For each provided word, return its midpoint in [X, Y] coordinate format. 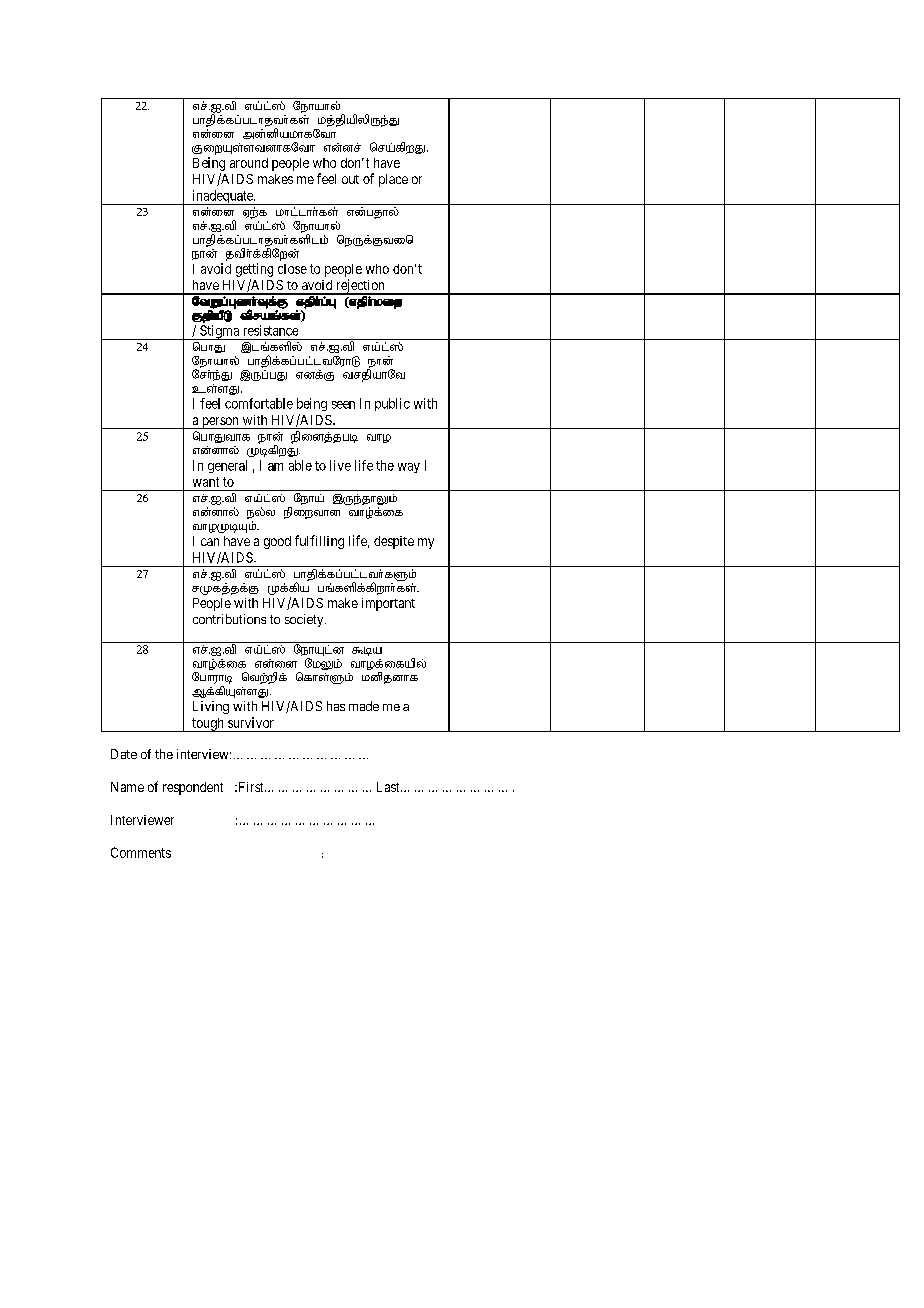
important [388, 604]
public [392, 404]
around [249, 163]
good [277, 542]
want [206, 482]
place [393, 180]
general [227, 466]
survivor [251, 722]
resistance [271, 330]
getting [254, 270]
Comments [141, 852]
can [210, 542]
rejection [360, 287]
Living [211, 707]
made [364, 706]
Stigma [219, 332]
